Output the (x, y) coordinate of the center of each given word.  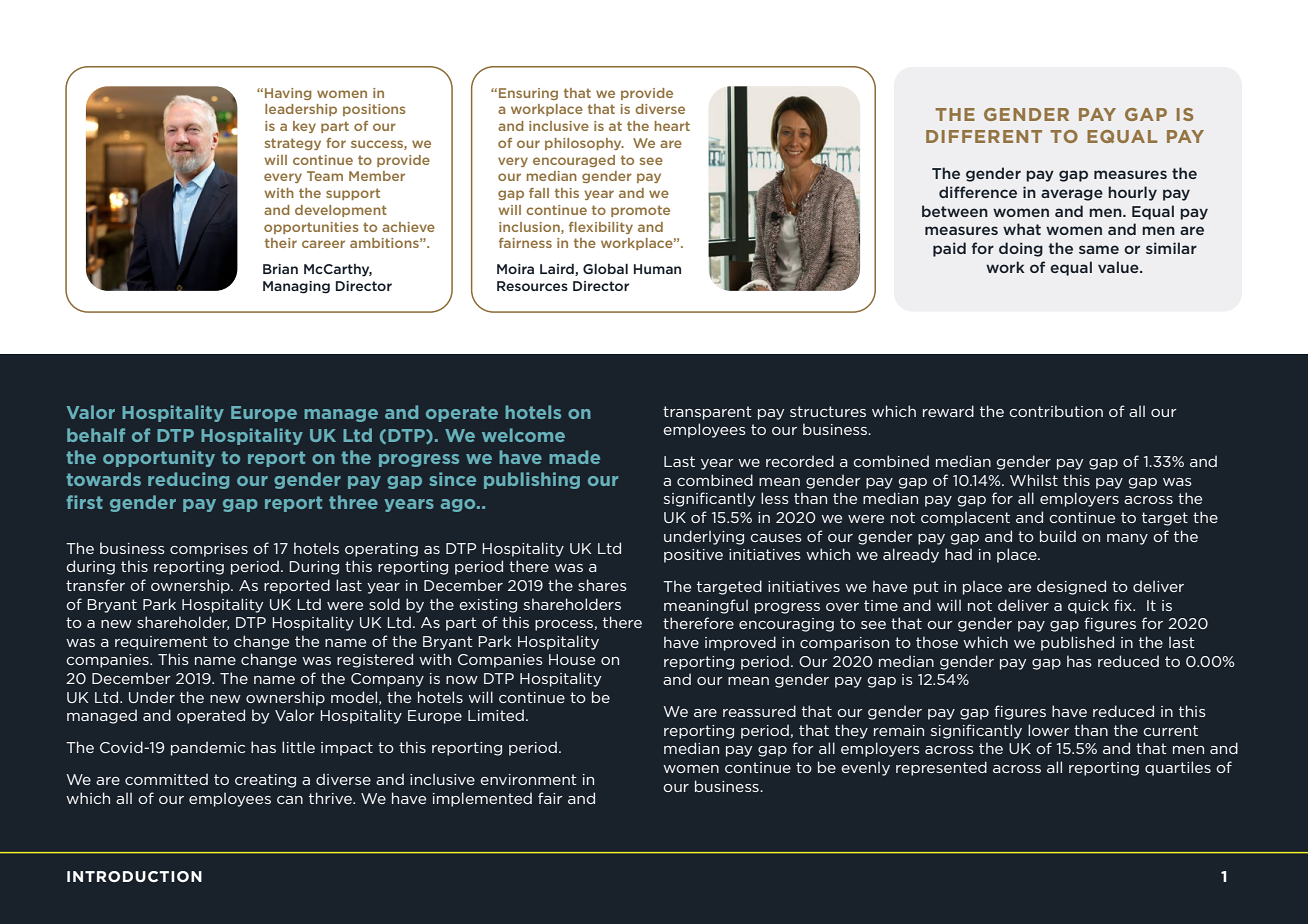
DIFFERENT (984, 136)
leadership (301, 110)
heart (672, 126)
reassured (759, 711)
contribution (1056, 411)
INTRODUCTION (134, 876)
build (1058, 536)
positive (693, 556)
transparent (707, 413)
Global (605, 269)
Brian (280, 269)
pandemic (208, 748)
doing (1021, 249)
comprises (209, 550)
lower (1049, 730)
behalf (96, 435)
